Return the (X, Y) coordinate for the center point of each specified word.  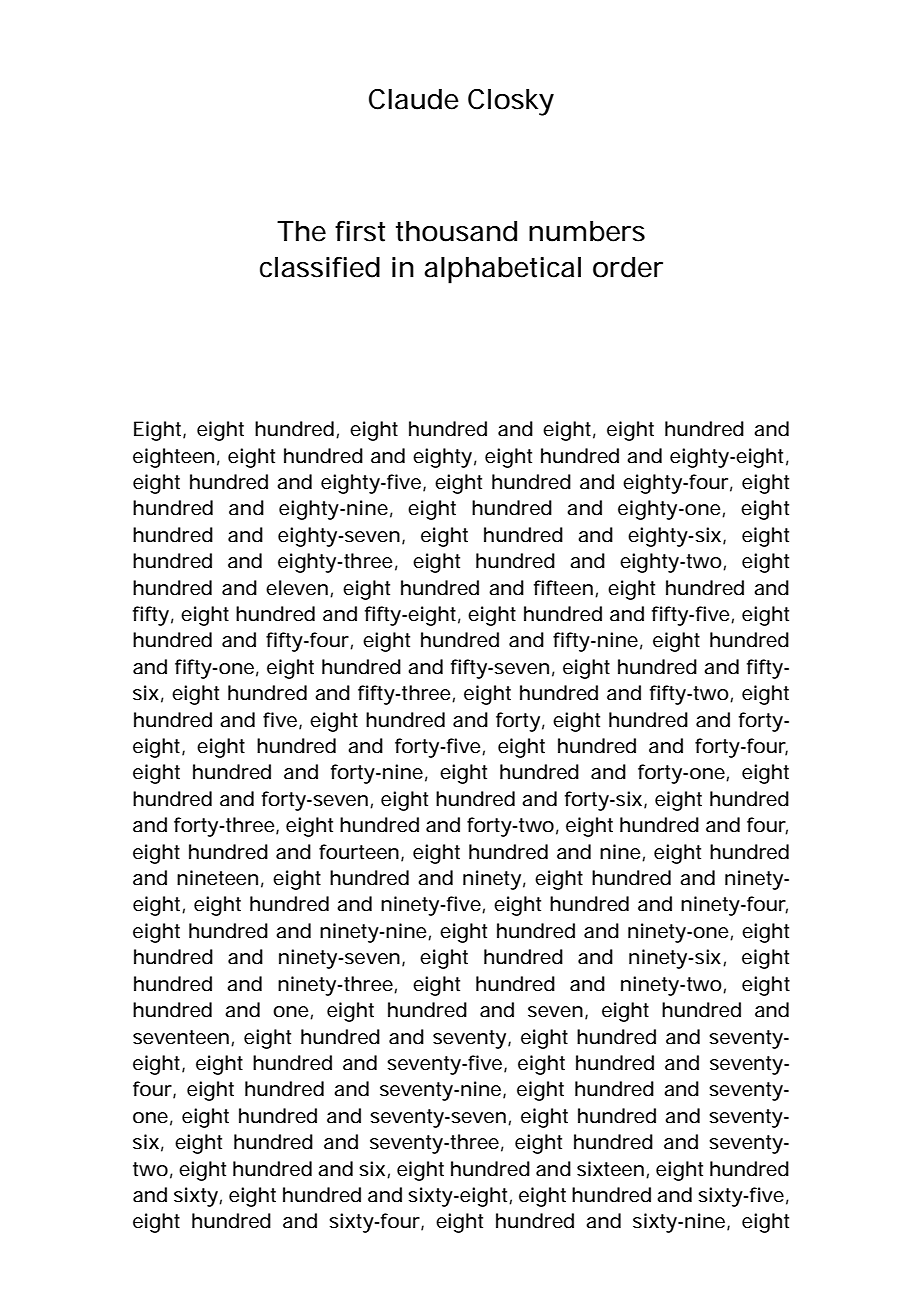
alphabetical (502, 270)
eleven (297, 588)
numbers (587, 231)
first (360, 231)
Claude (414, 99)
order (628, 267)
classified (320, 267)
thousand (456, 231)
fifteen (563, 588)
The (301, 231)
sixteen (610, 1169)
